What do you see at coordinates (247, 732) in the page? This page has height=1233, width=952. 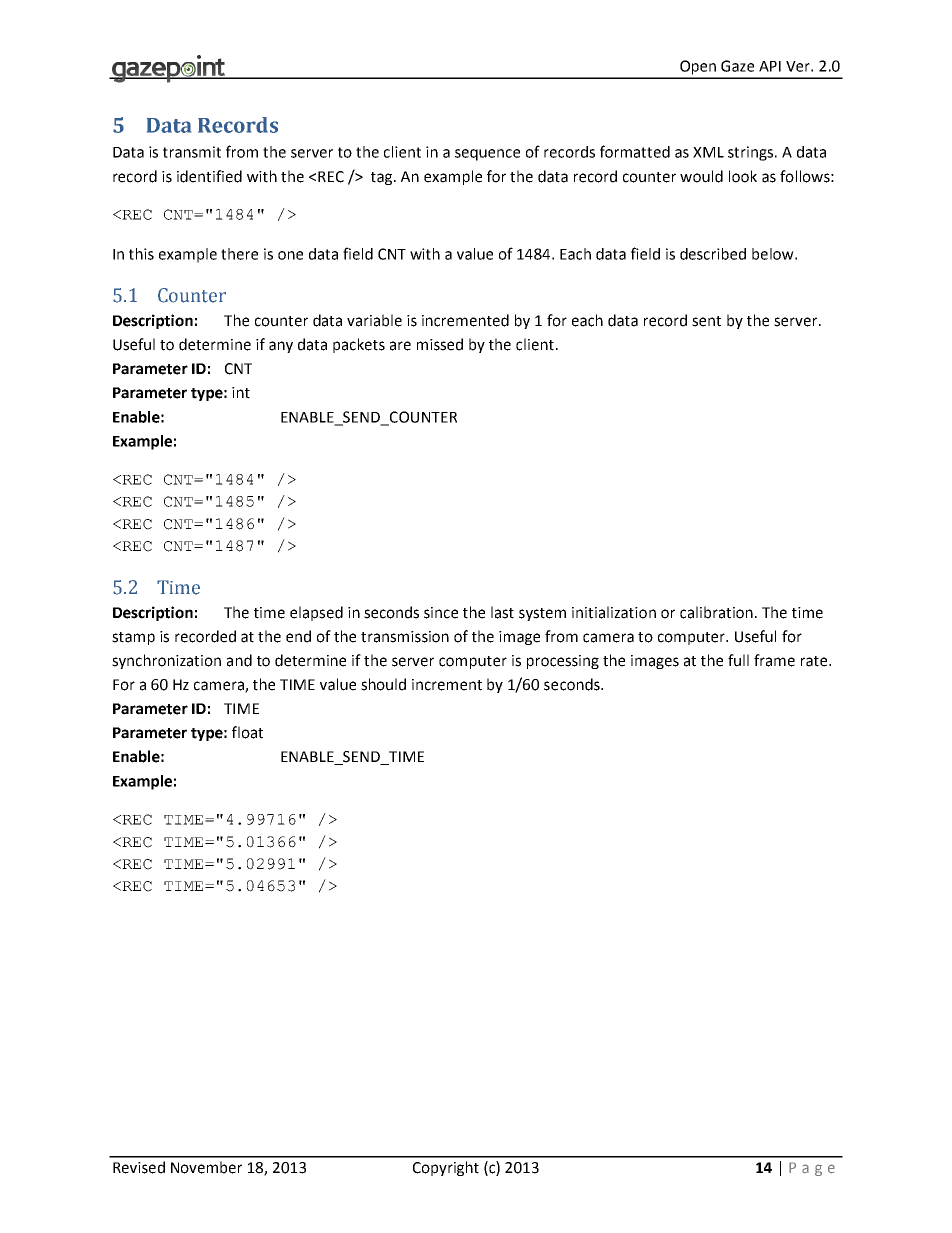 I see `float` at bounding box center [247, 732].
